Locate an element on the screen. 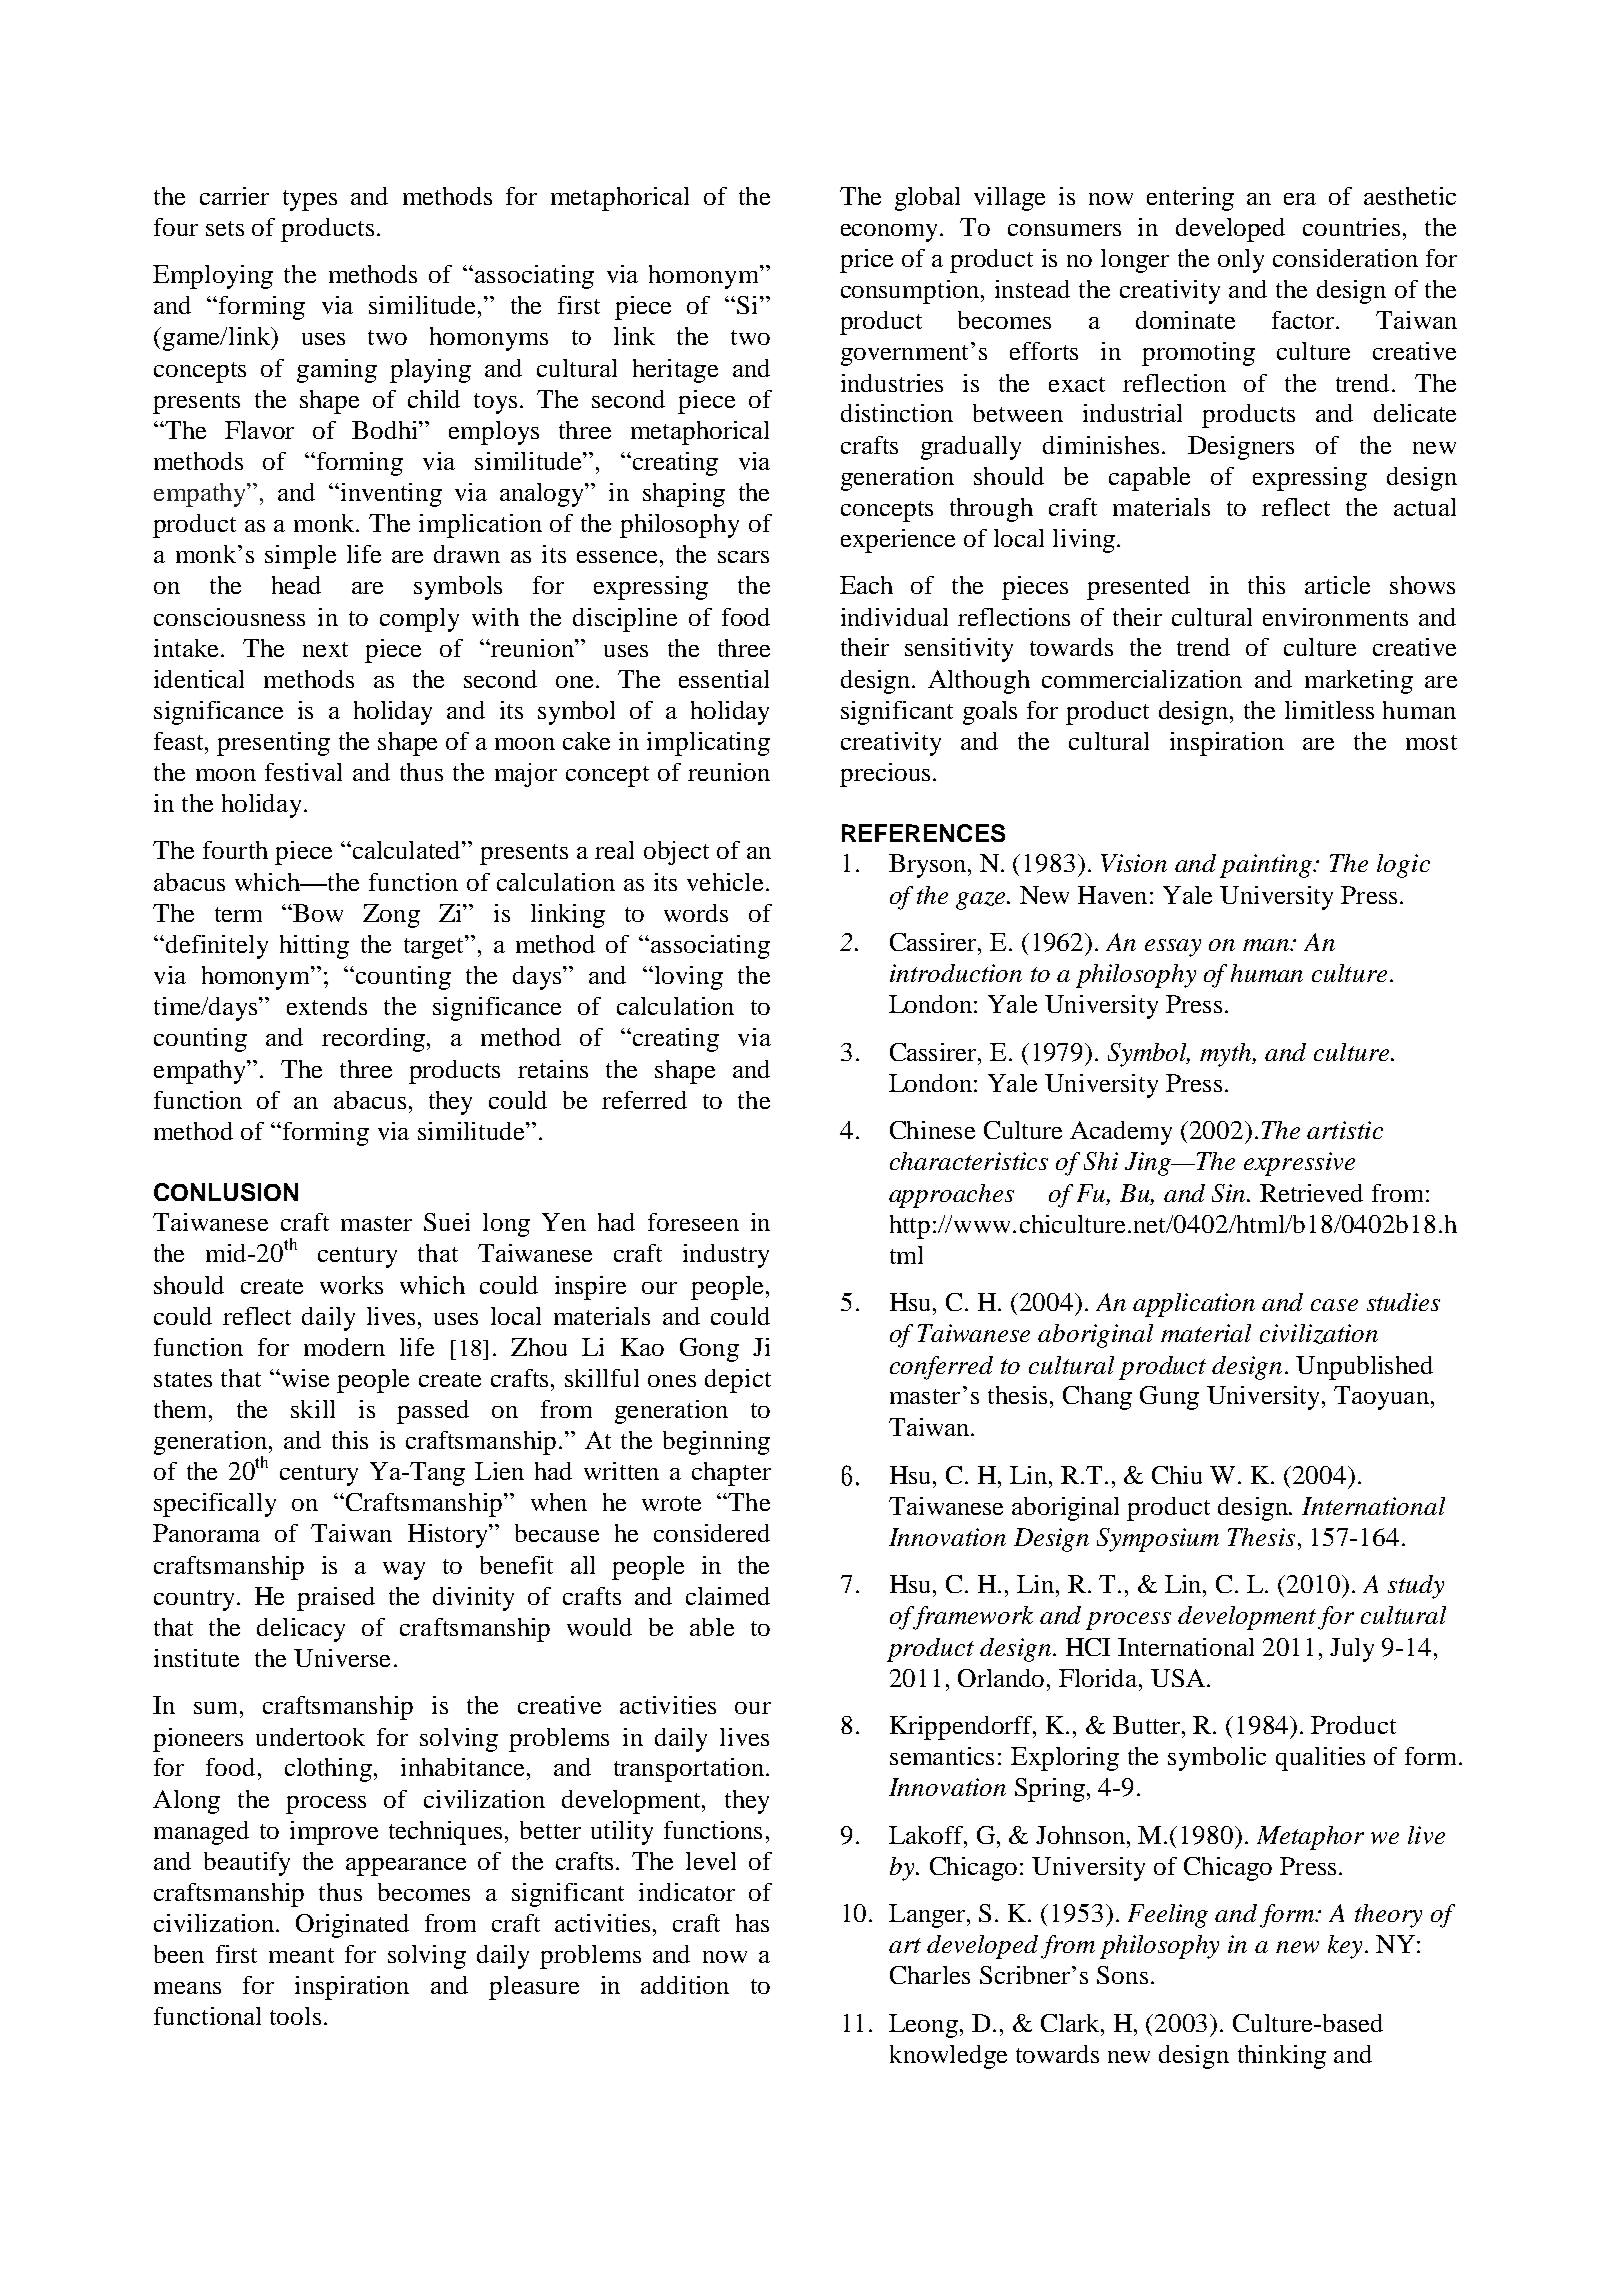  recording is located at coordinates (375, 1040).
